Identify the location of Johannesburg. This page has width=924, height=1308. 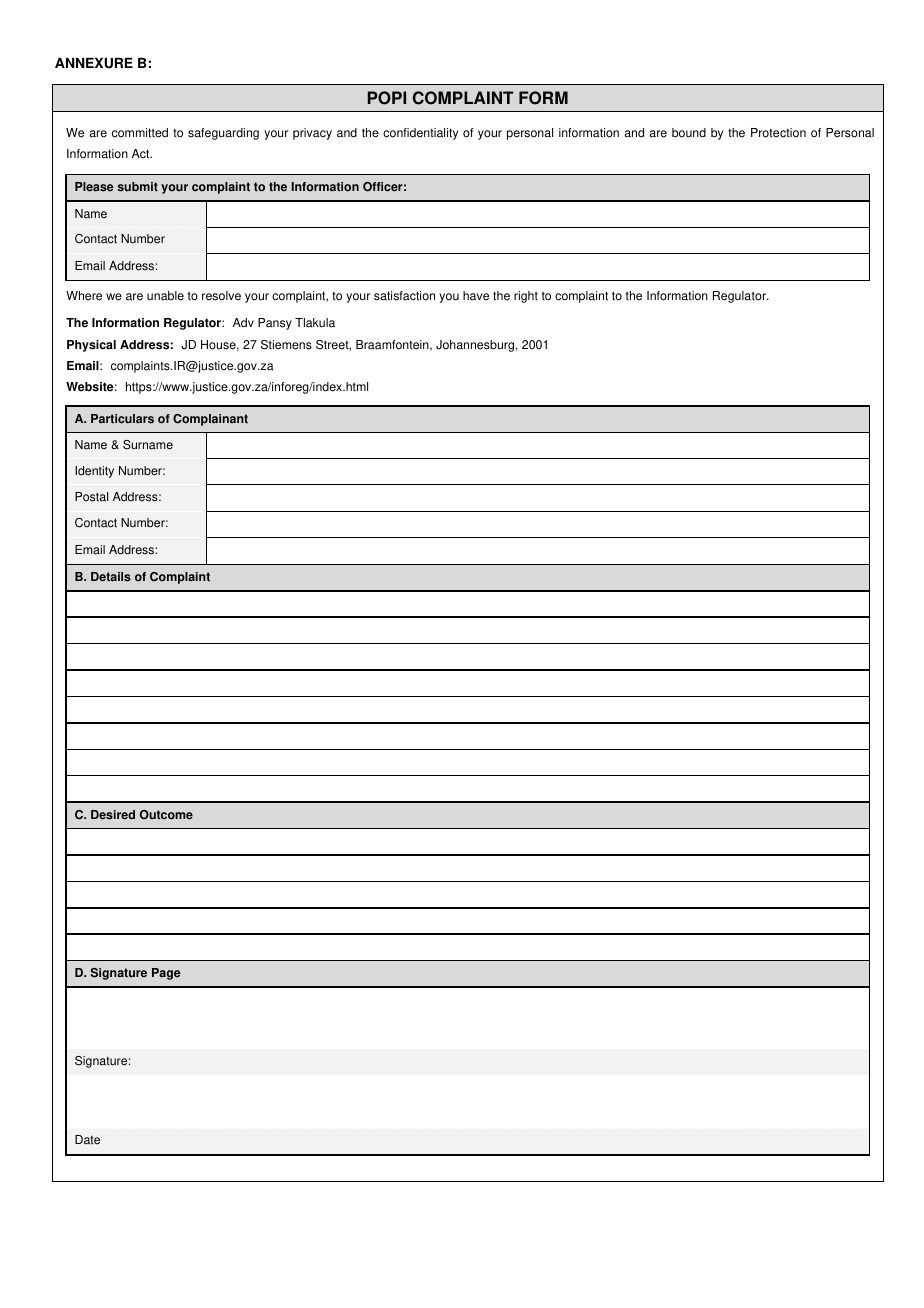
(475, 346).
